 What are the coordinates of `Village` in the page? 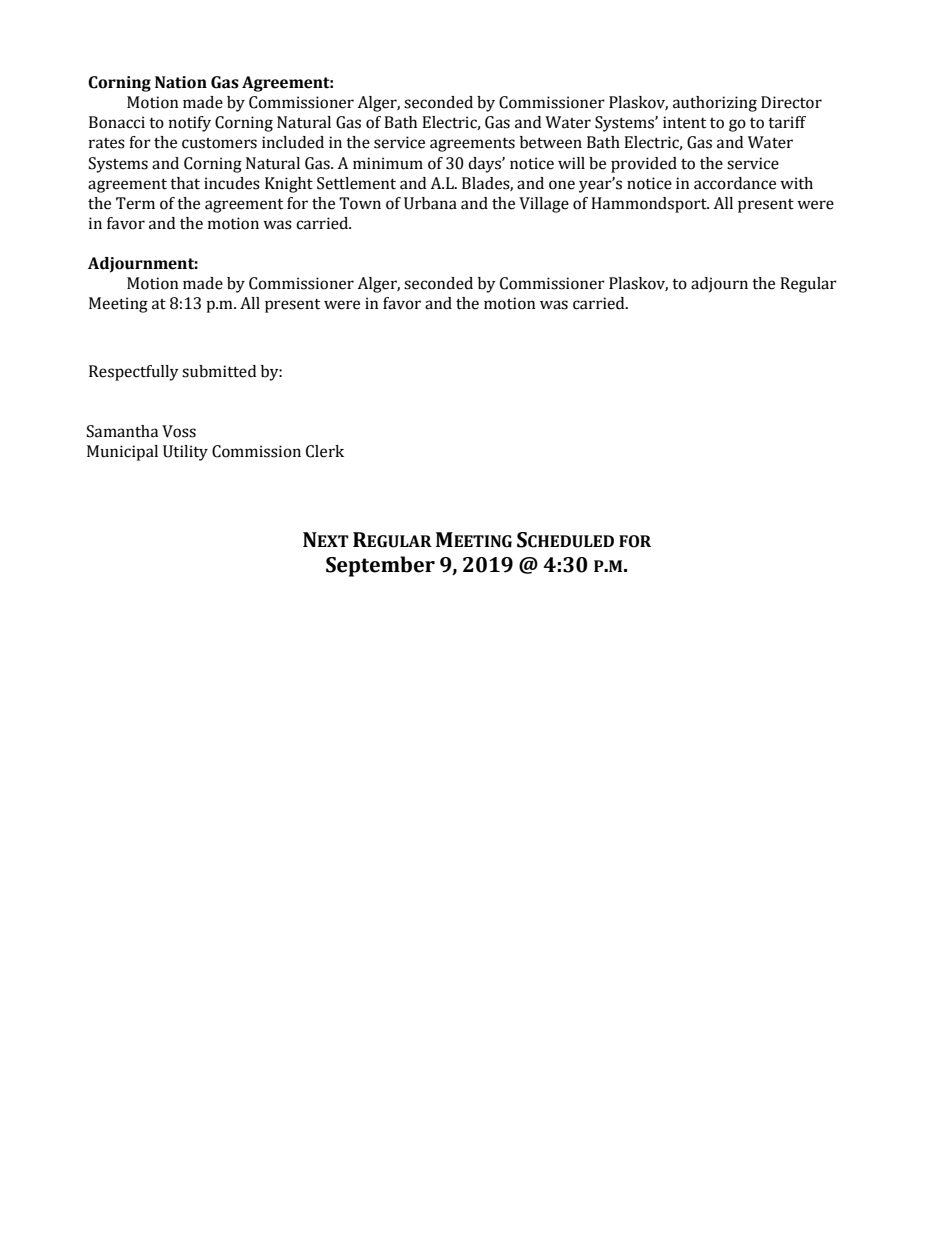 It's located at (544, 205).
